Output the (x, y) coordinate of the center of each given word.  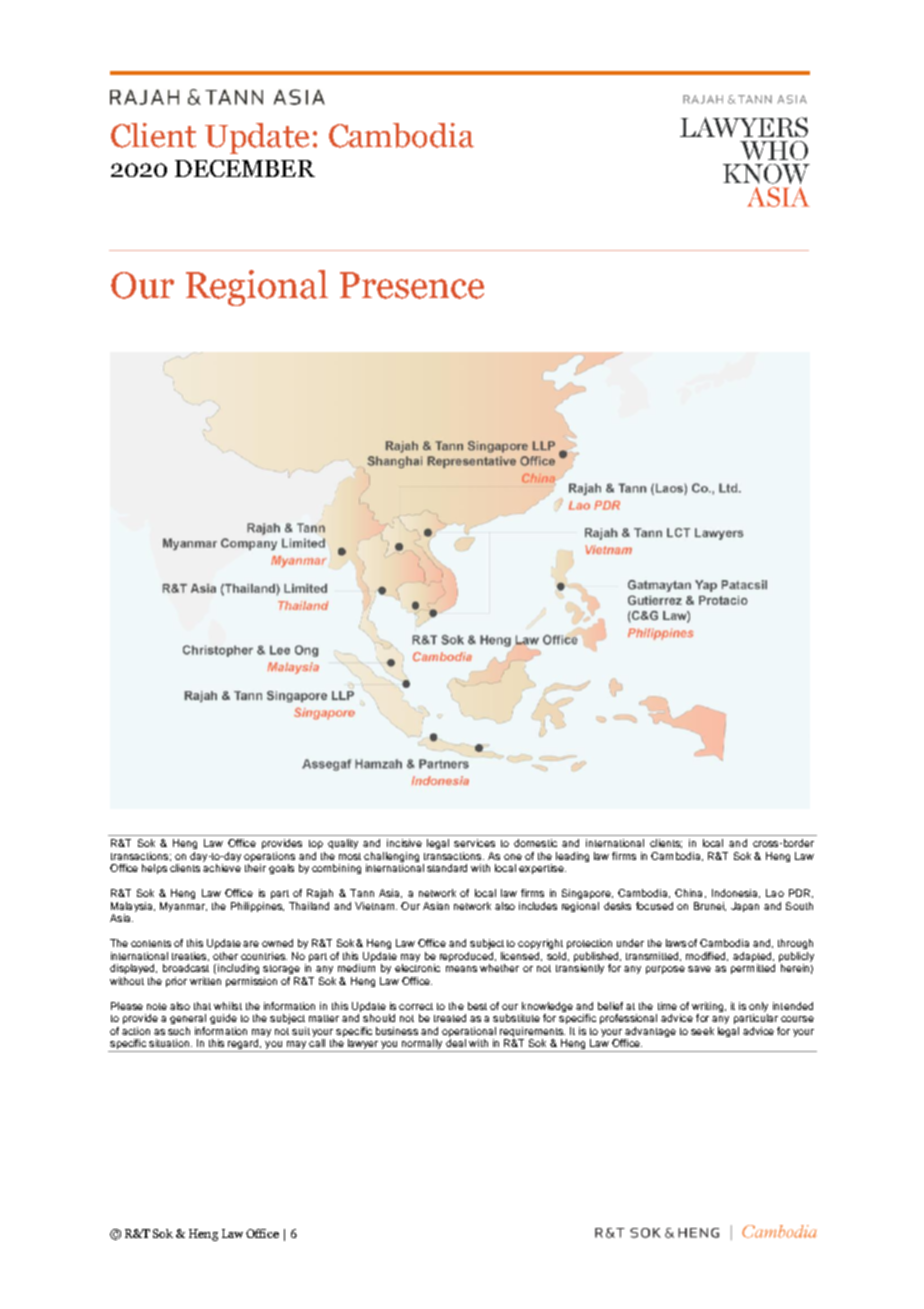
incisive (404, 843)
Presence (412, 285)
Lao (775, 893)
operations (269, 857)
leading (572, 857)
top (316, 844)
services (474, 843)
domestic (535, 843)
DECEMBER (245, 168)
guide (223, 1019)
